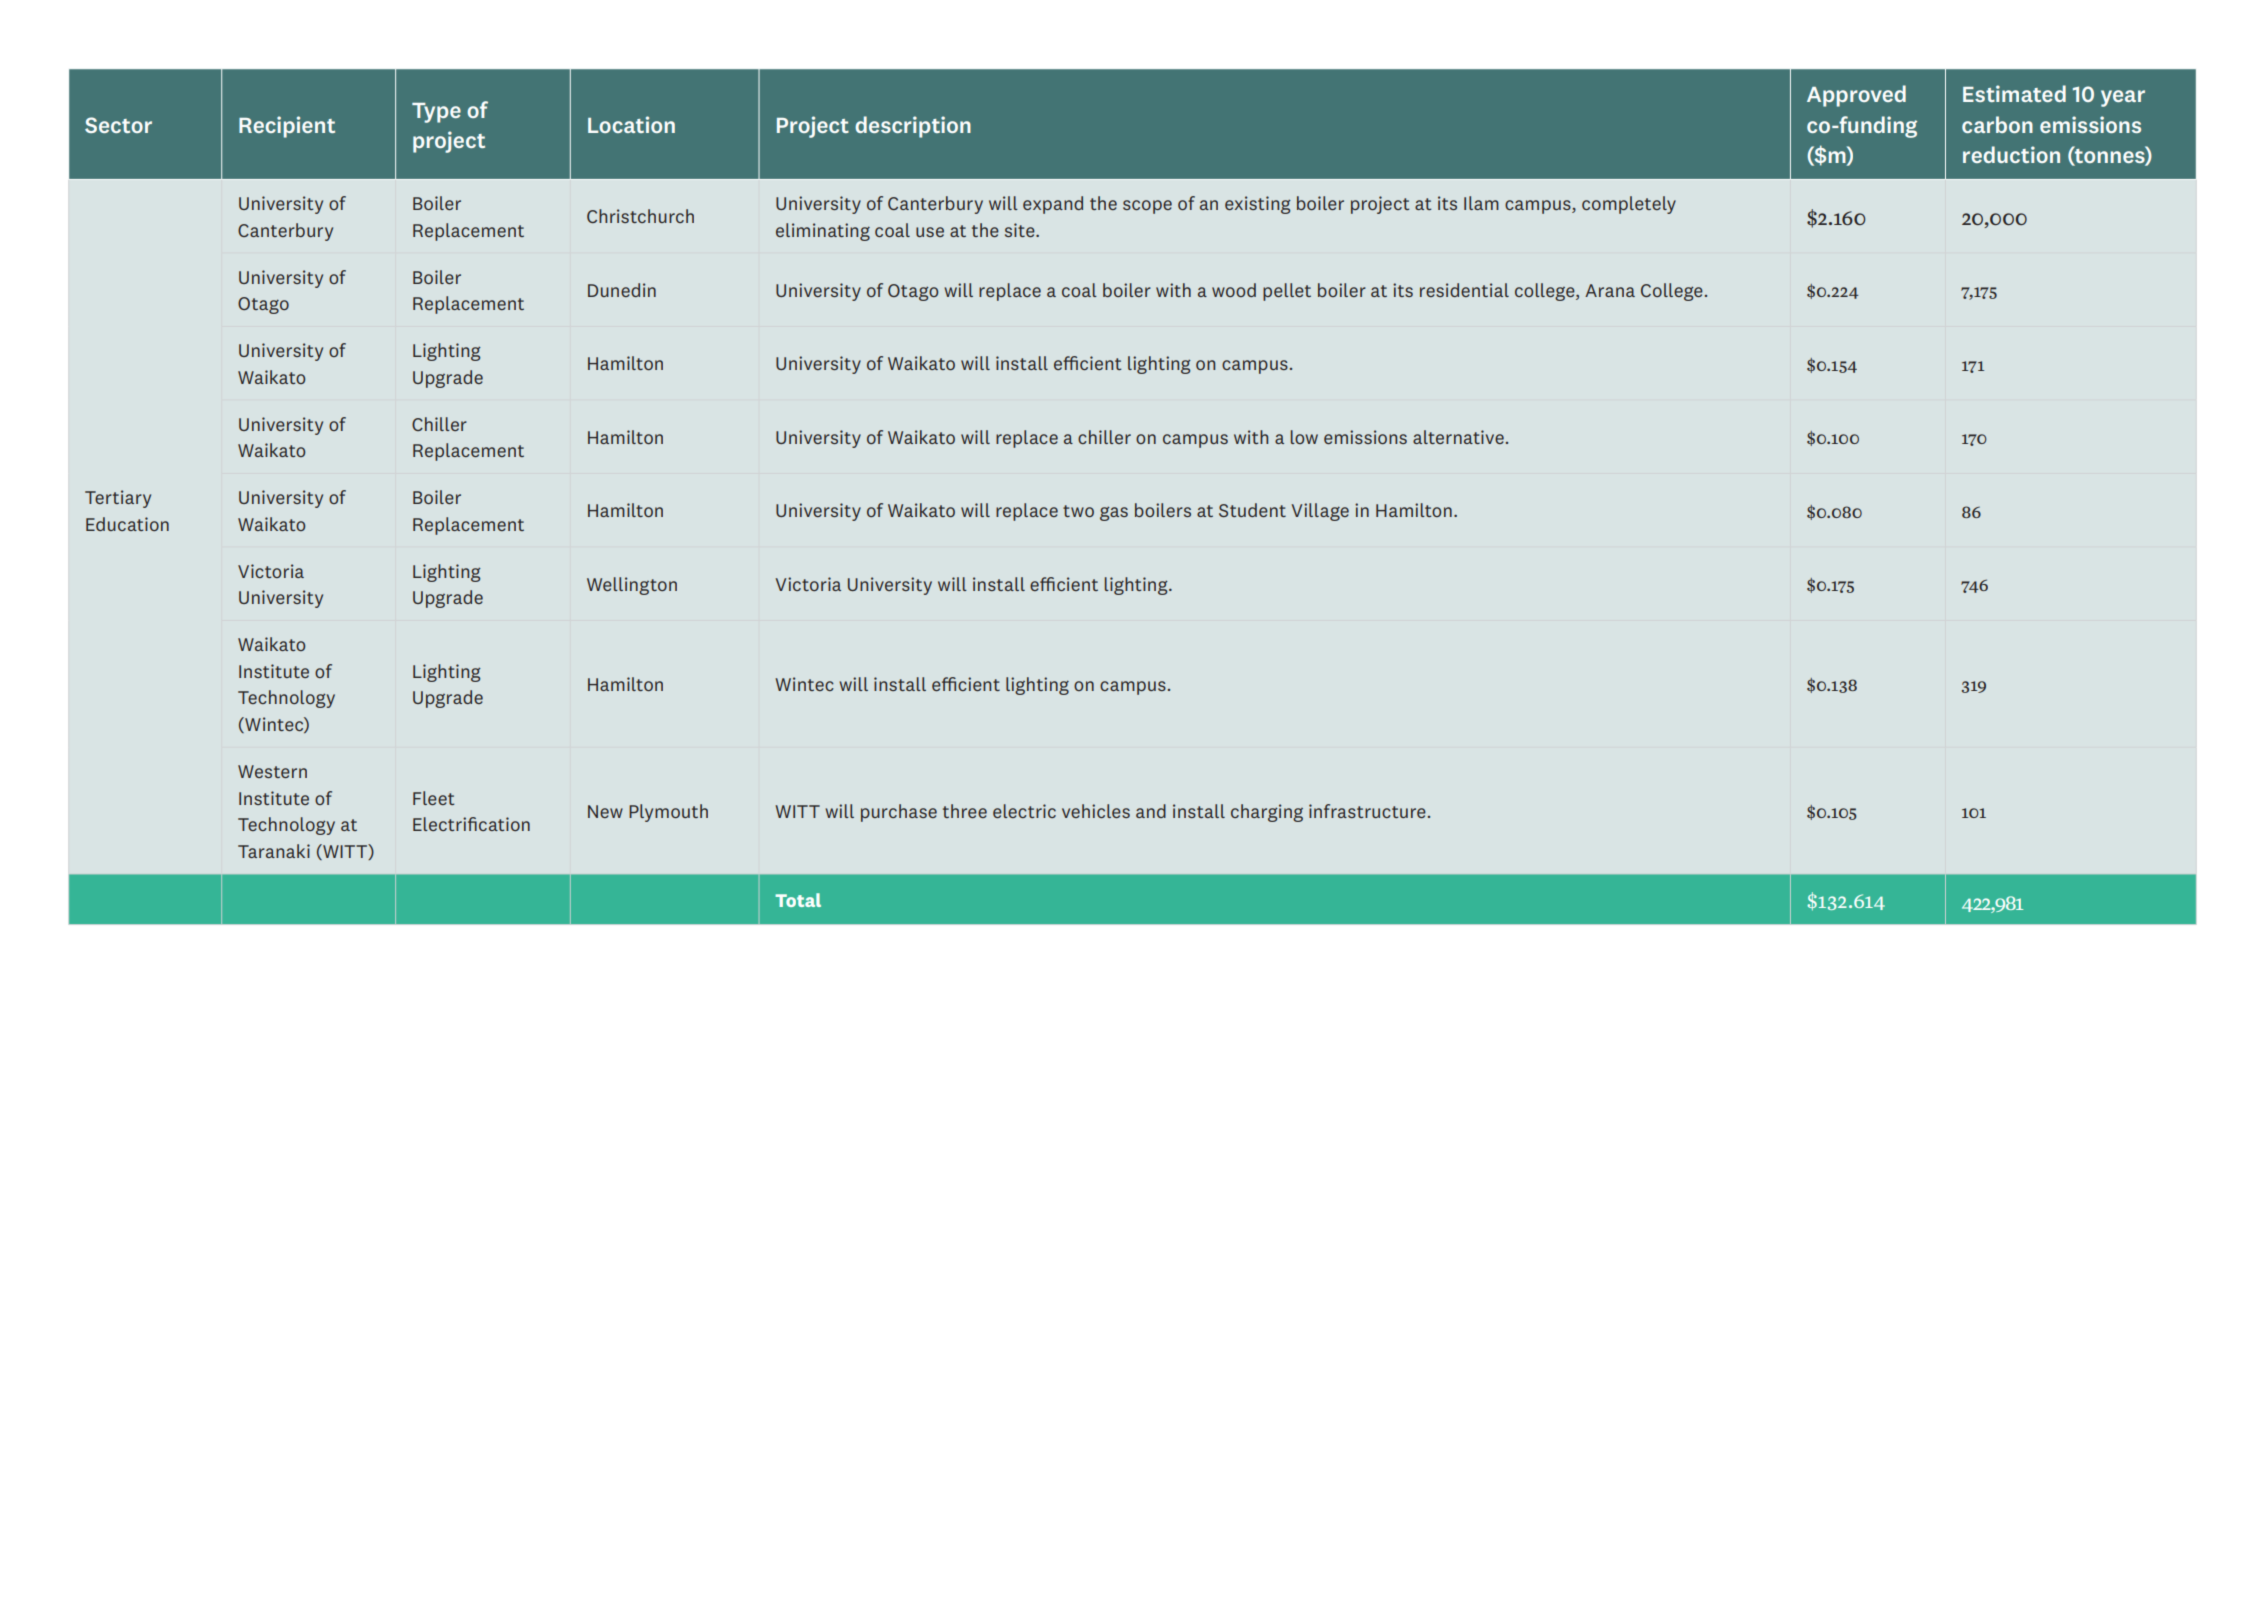  What do you see at coordinates (118, 499) in the page?
I see `Tertiary` at bounding box center [118, 499].
